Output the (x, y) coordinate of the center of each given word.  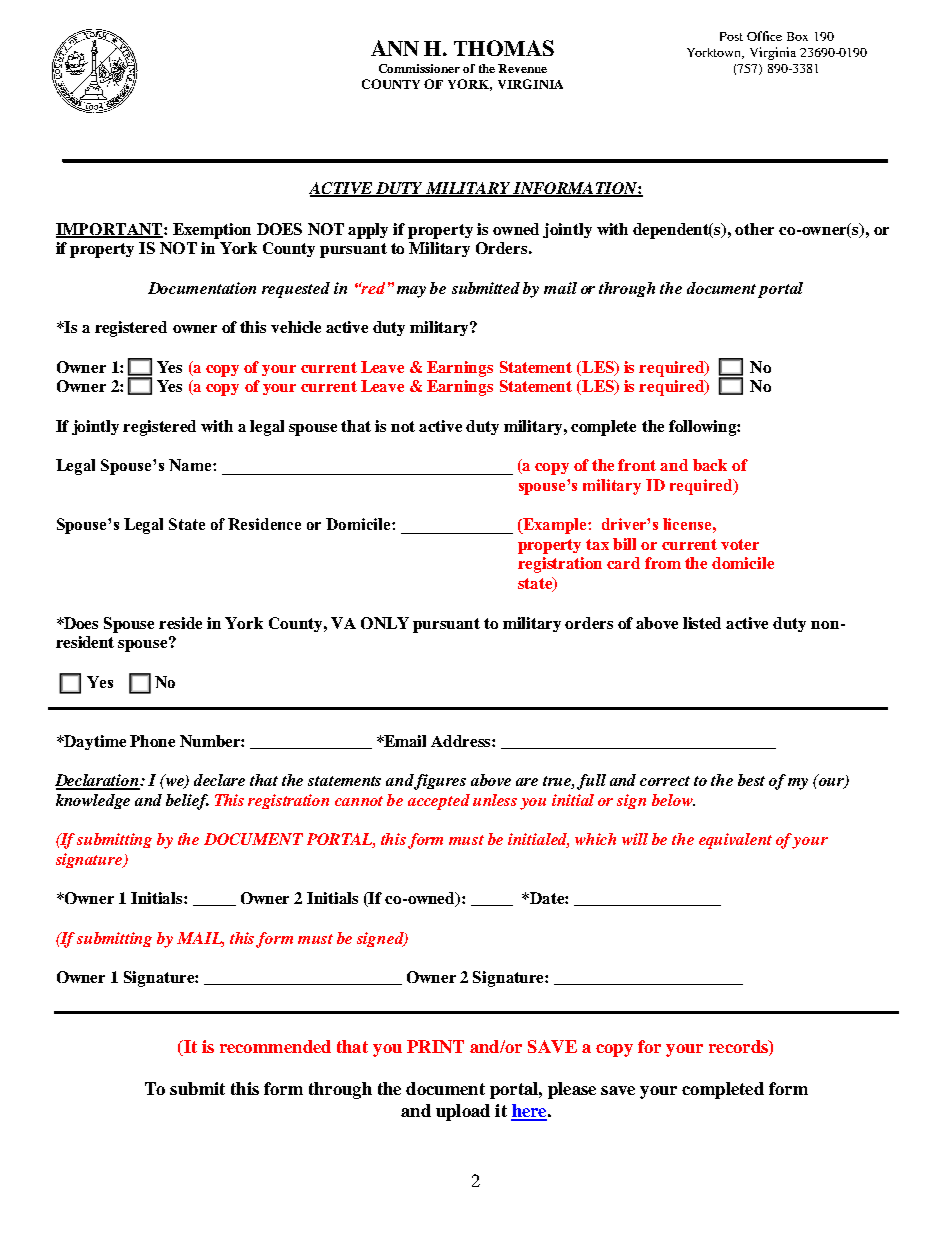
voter (740, 544)
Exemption (212, 231)
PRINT (435, 1046)
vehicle (296, 327)
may (411, 292)
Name (191, 465)
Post (731, 36)
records (739, 1046)
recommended (275, 1046)
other (754, 229)
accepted (439, 802)
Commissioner (419, 68)
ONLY (385, 623)
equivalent (735, 841)
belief (187, 802)
